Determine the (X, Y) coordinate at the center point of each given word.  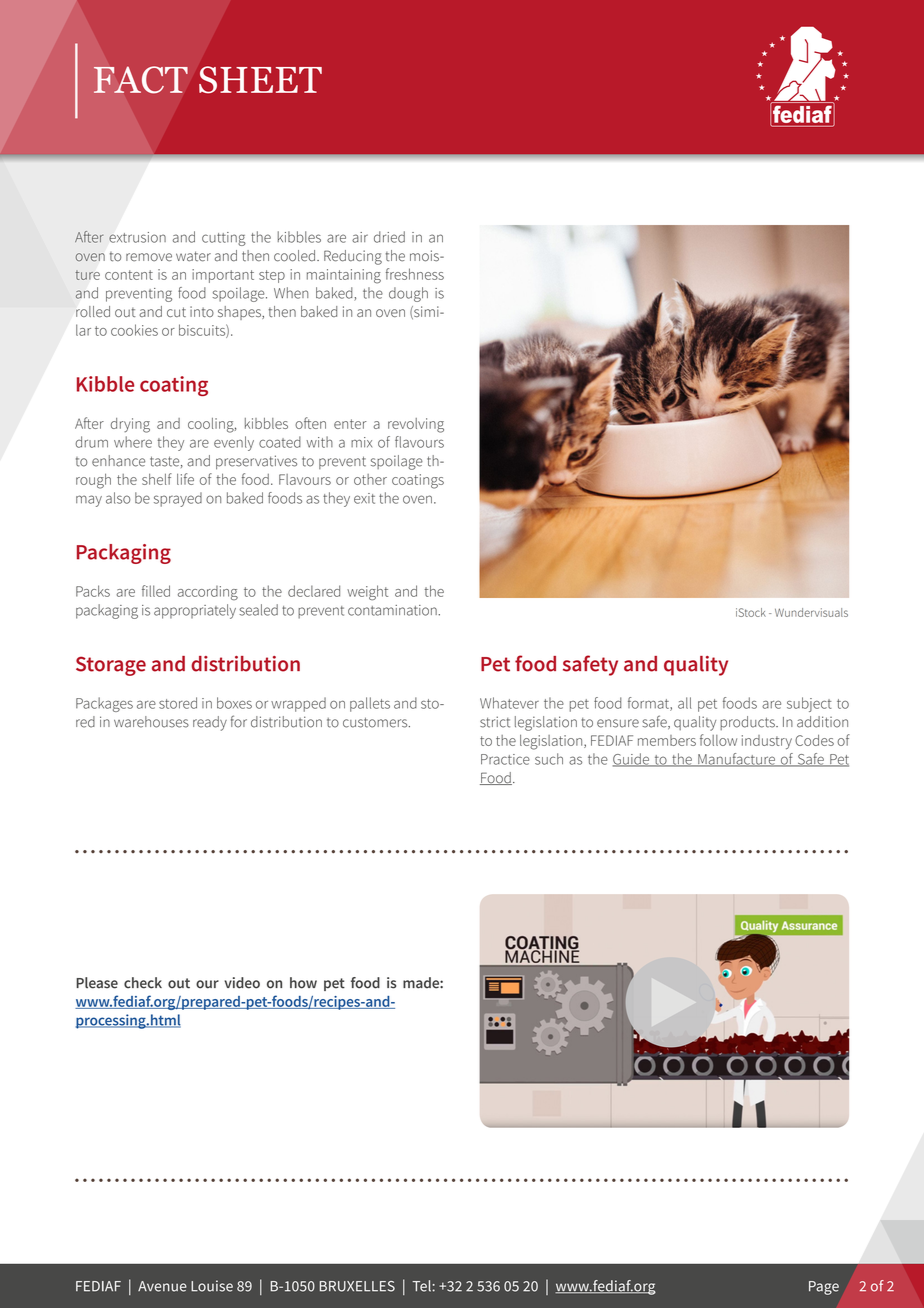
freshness (415, 274)
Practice (505, 759)
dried (389, 237)
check (143, 983)
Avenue (162, 1286)
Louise (212, 1286)
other (370, 479)
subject (809, 704)
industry (767, 742)
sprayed (178, 499)
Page (824, 1288)
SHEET (260, 80)
